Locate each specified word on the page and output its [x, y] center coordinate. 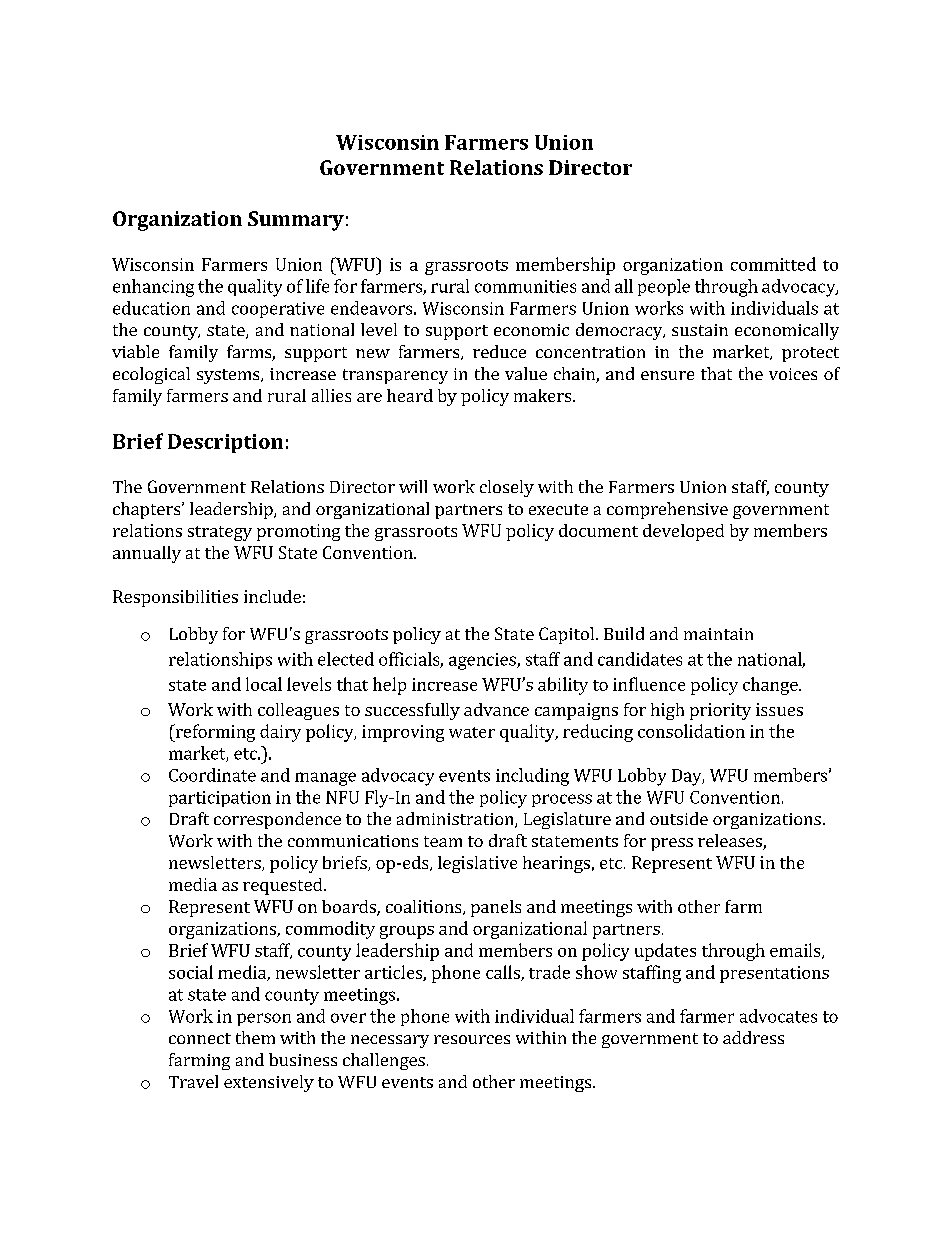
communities [525, 286]
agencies [483, 661]
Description [225, 443]
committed [773, 264]
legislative [477, 864]
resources [472, 1039]
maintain [718, 634]
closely [507, 488]
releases [731, 842]
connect [200, 1038]
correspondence [277, 820]
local [264, 684]
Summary [296, 221]
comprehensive [667, 510]
